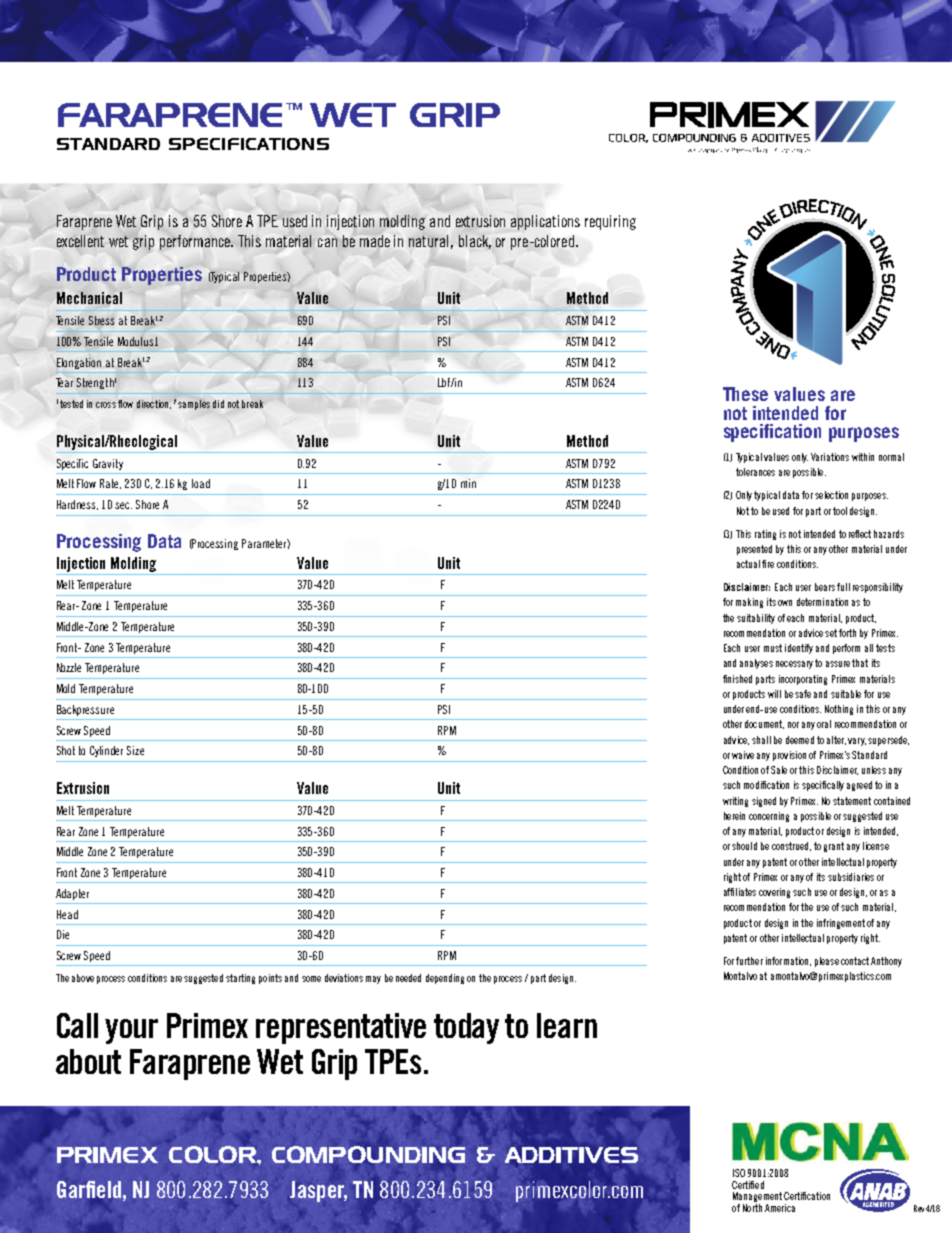 Image resolution: width=952 pixels, height=1233 pixels. What do you see at coordinates (827, 962) in the page?
I see `please` at bounding box center [827, 962].
